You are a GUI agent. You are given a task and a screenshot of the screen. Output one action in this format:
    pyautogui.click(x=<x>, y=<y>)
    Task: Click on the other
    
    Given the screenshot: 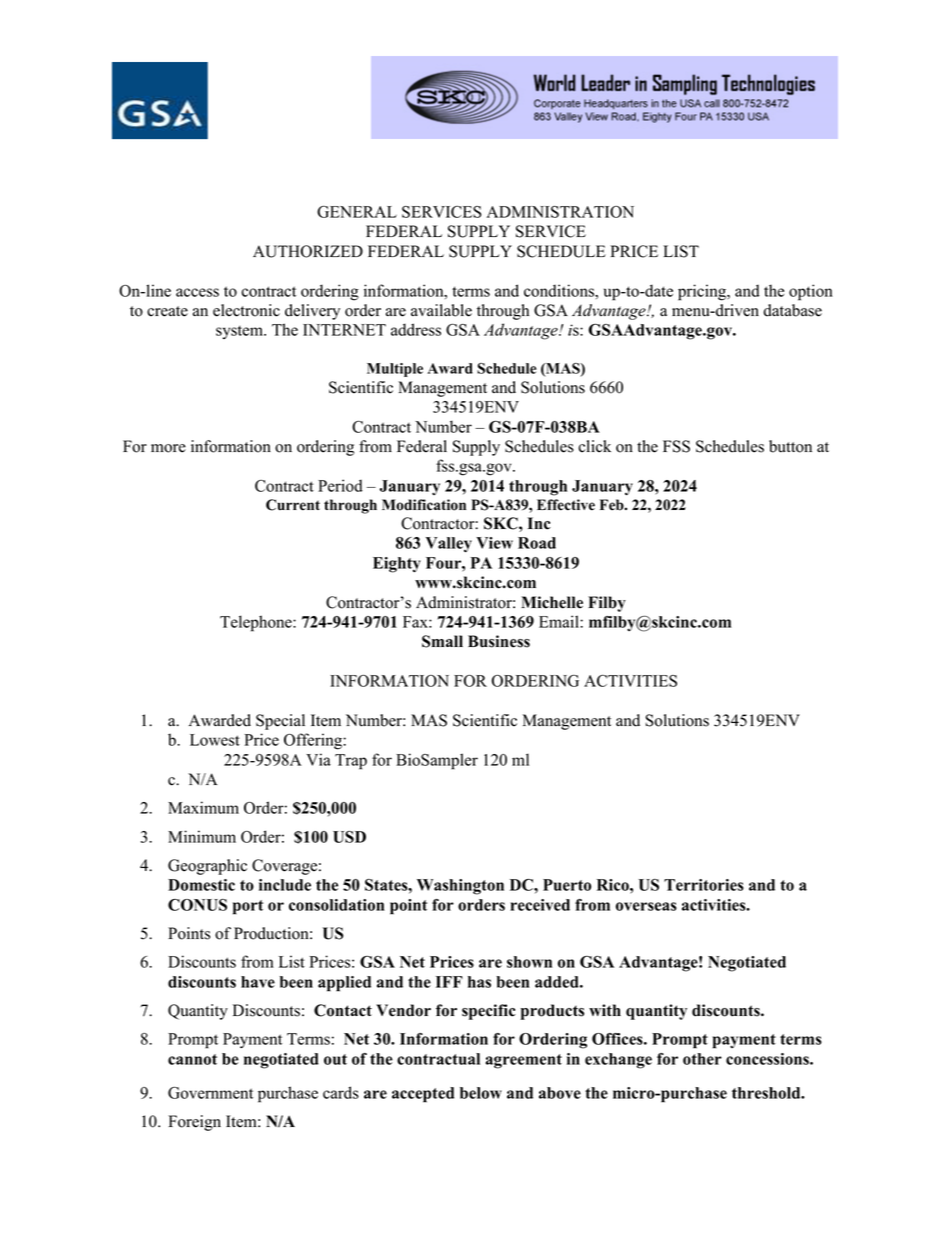 What is the action you would take?
    pyautogui.click(x=702, y=1059)
